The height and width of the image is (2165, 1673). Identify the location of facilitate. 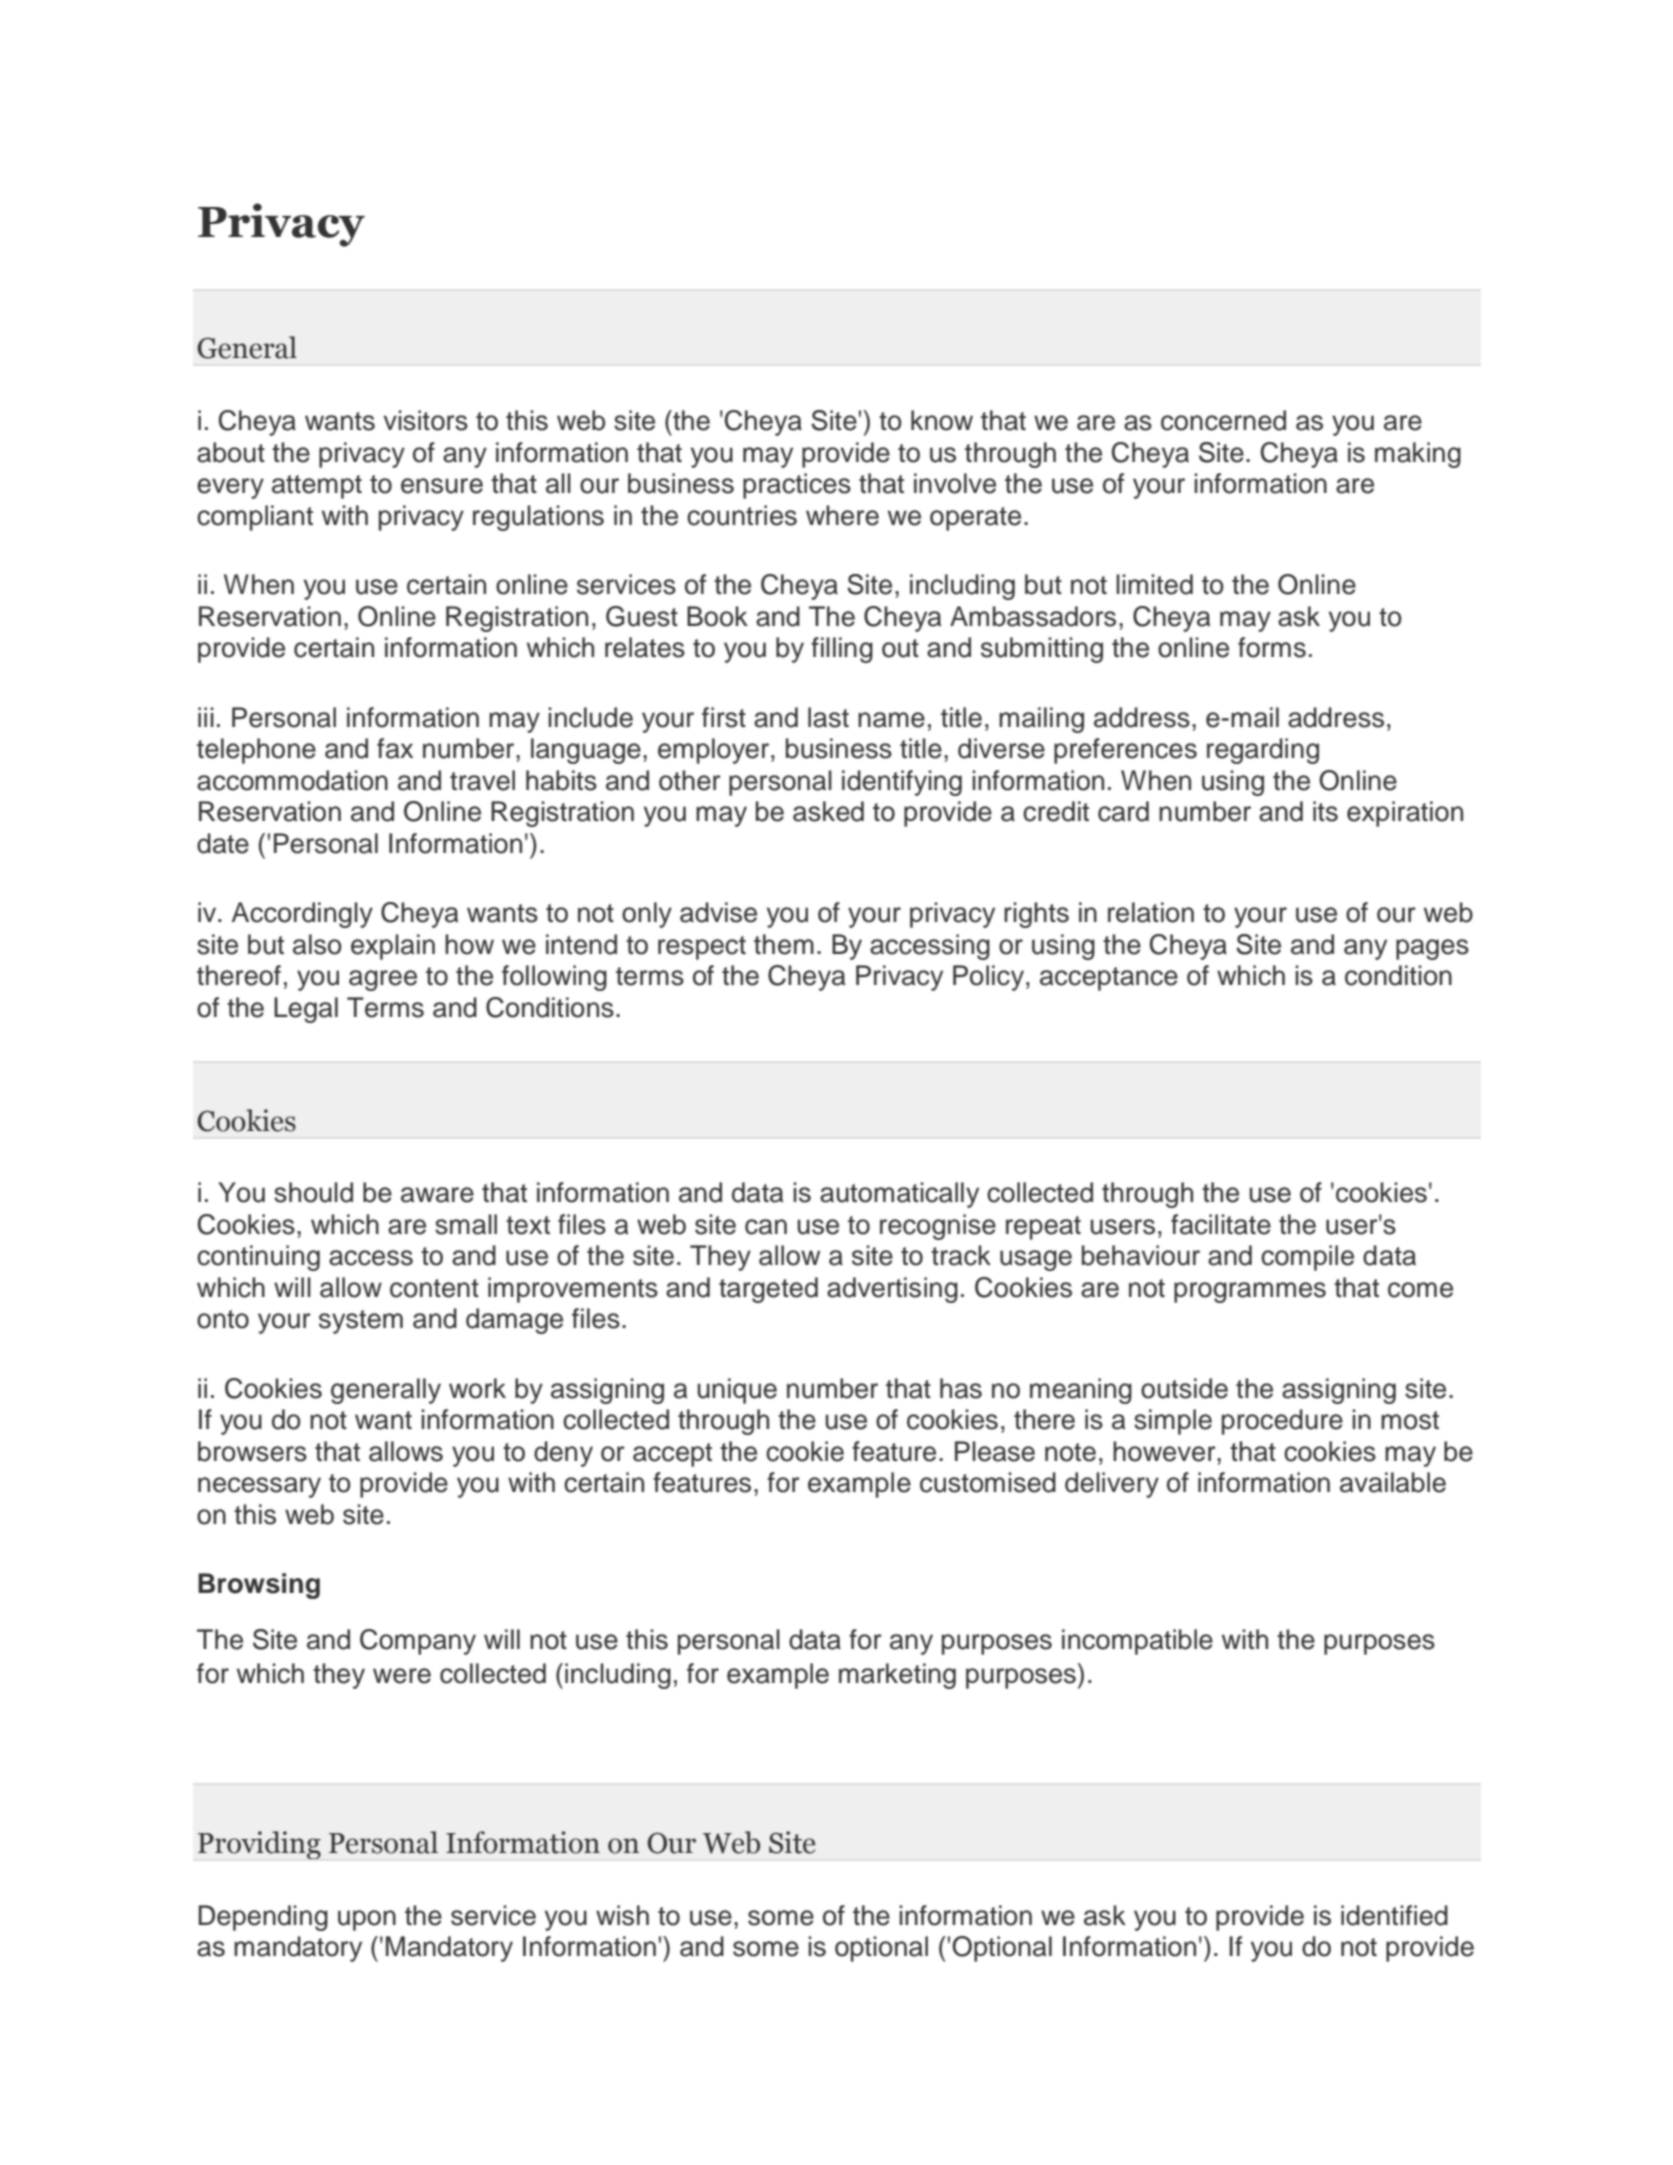
(1221, 1224).
